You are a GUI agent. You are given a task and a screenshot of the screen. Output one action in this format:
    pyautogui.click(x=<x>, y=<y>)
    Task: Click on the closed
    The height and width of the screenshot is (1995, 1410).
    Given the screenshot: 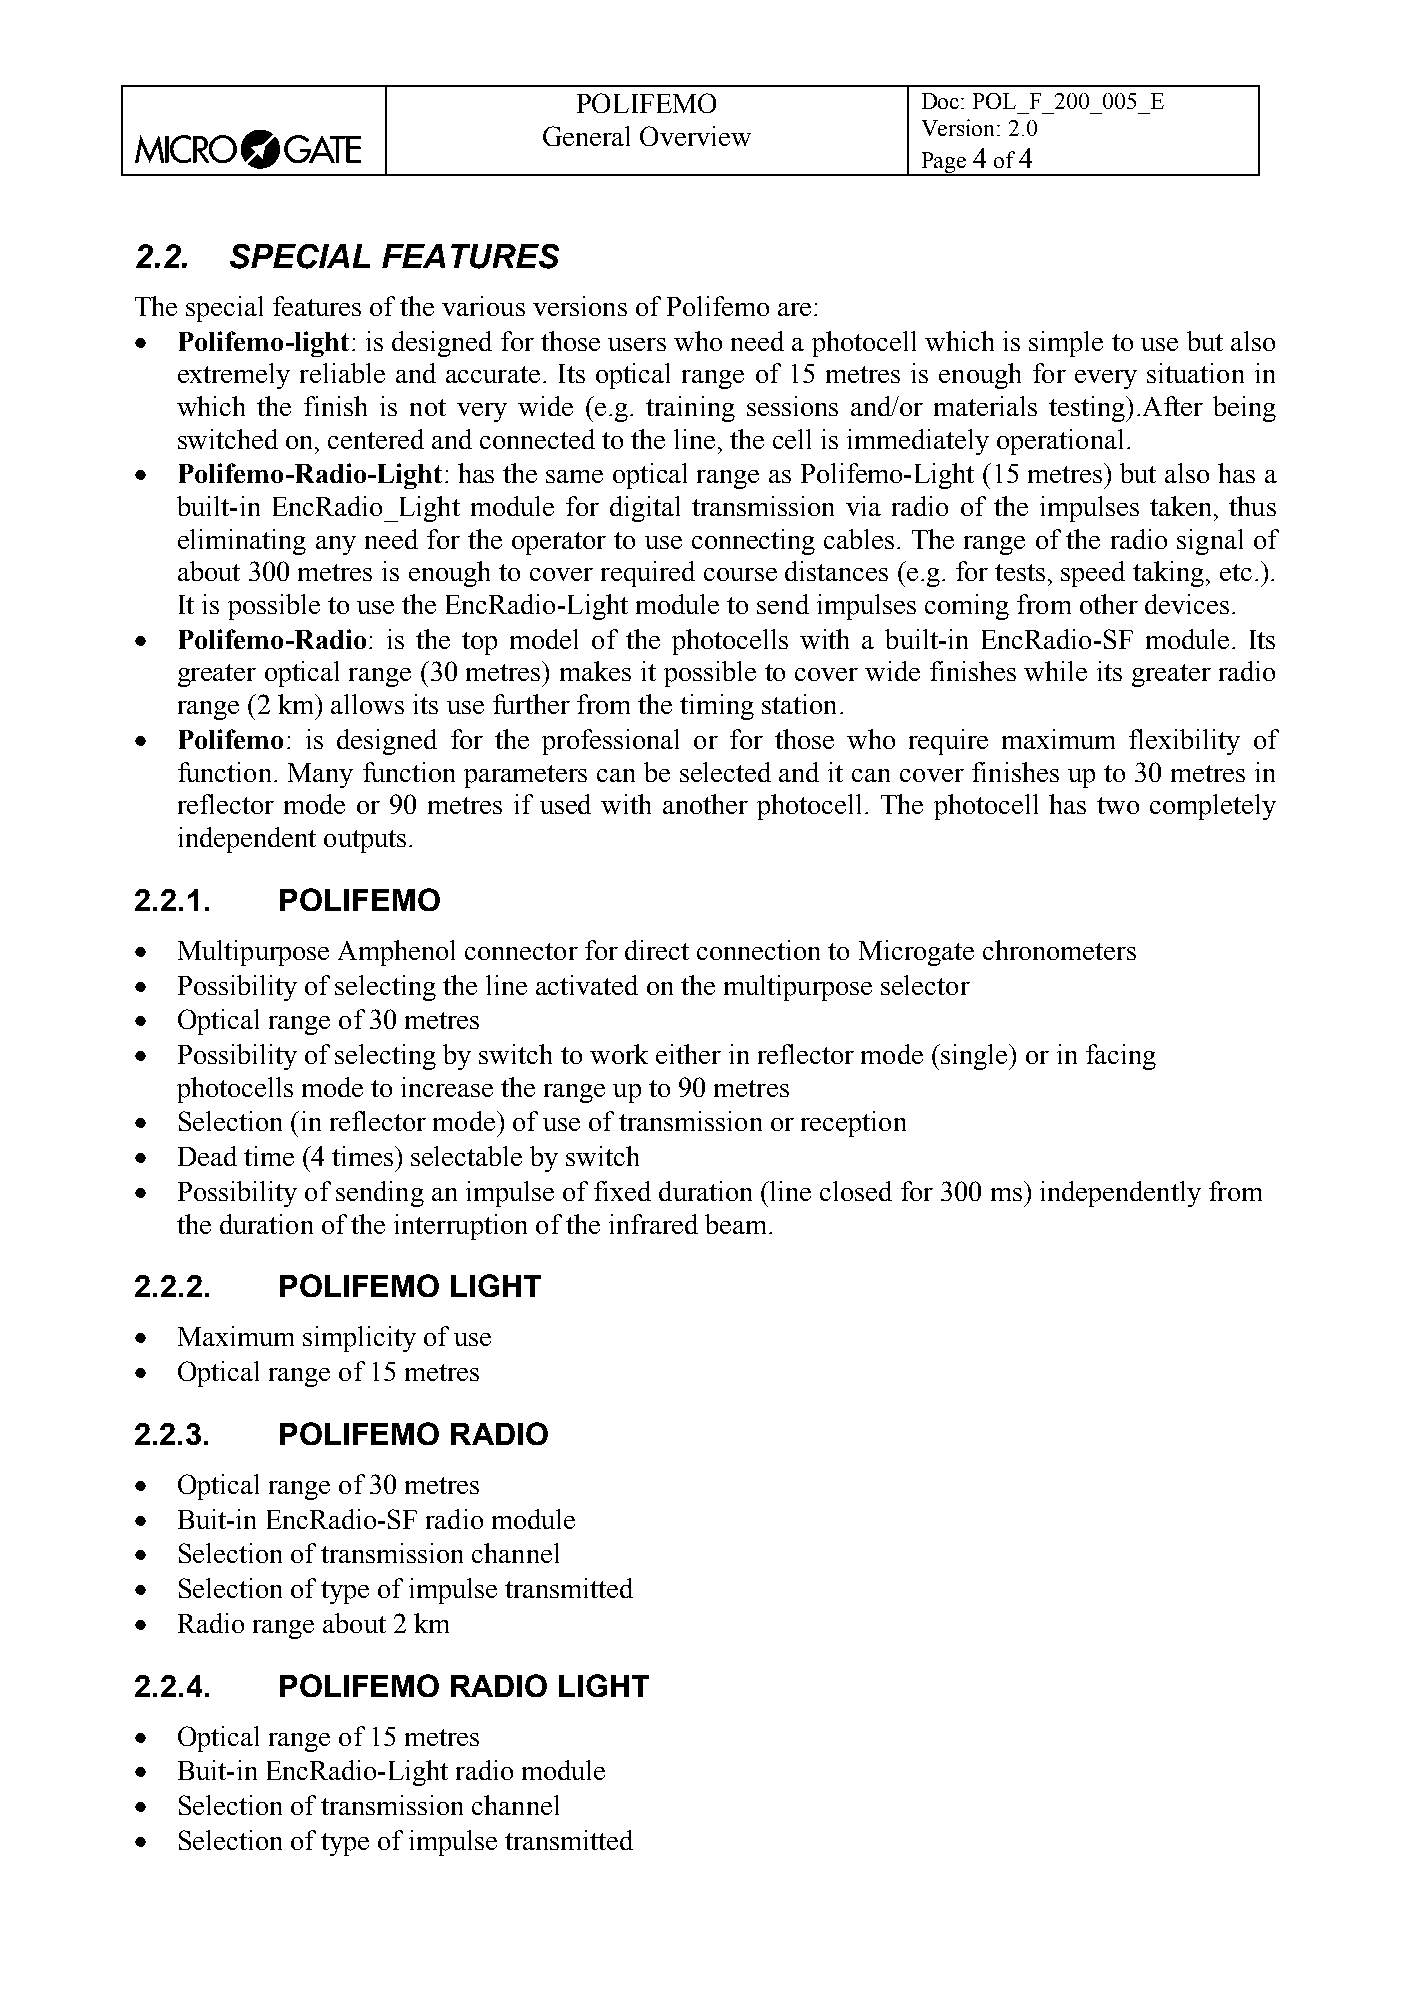 What is the action you would take?
    pyautogui.click(x=856, y=1191)
